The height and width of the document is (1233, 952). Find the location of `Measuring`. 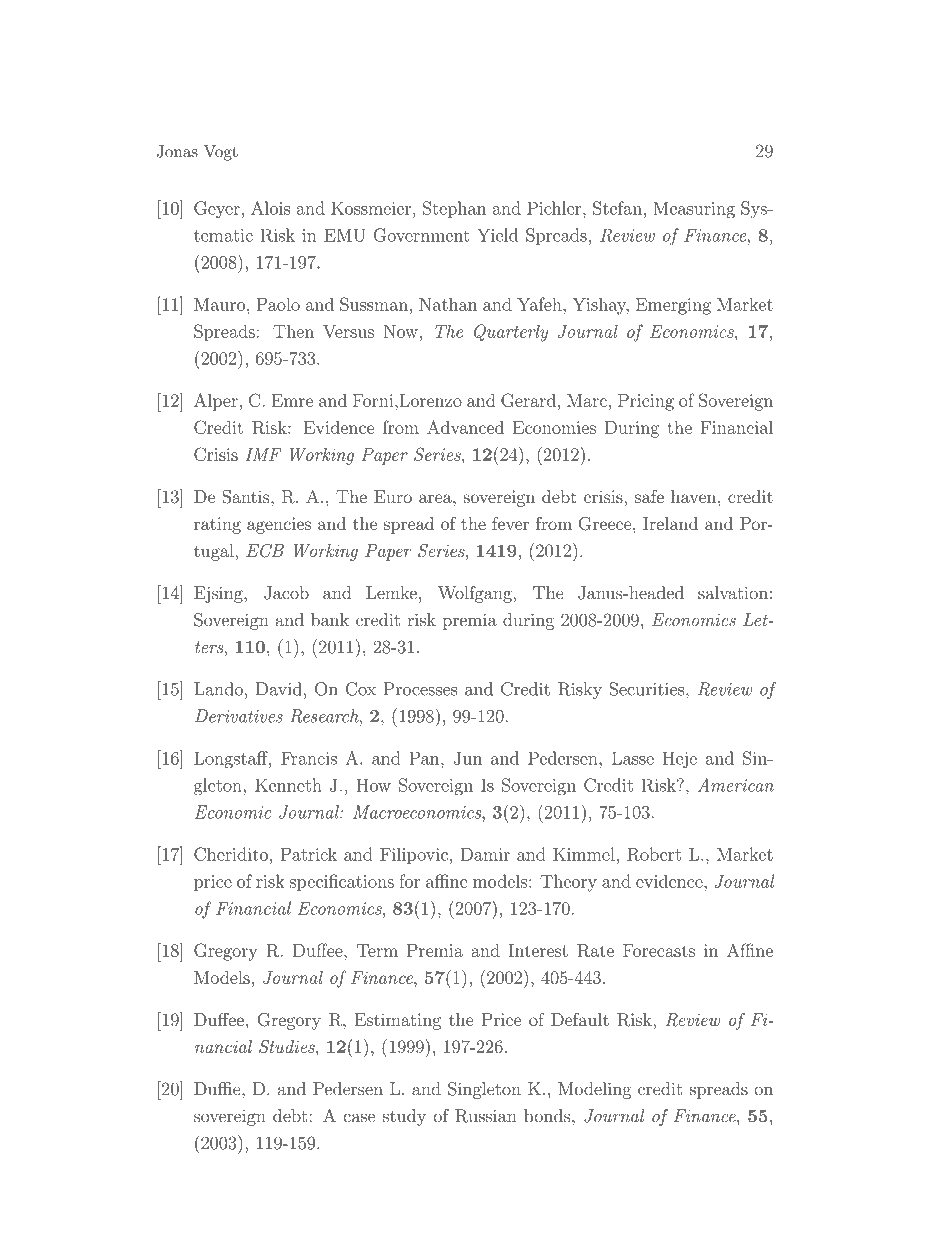

Measuring is located at coordinates (694, 210).
